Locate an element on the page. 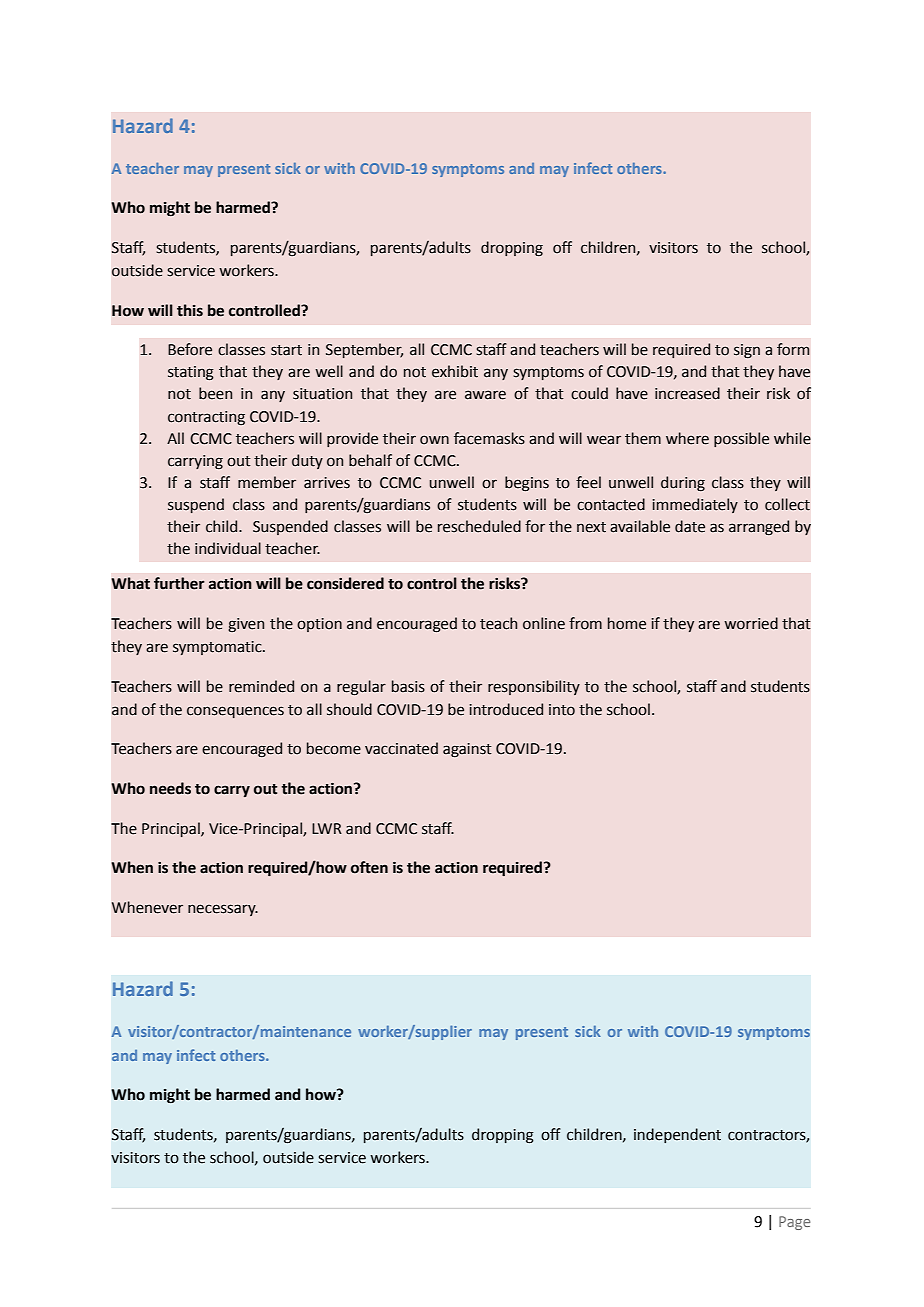 This page has width=924, height=1307. exhibit is located at coordinates (455, 371).
